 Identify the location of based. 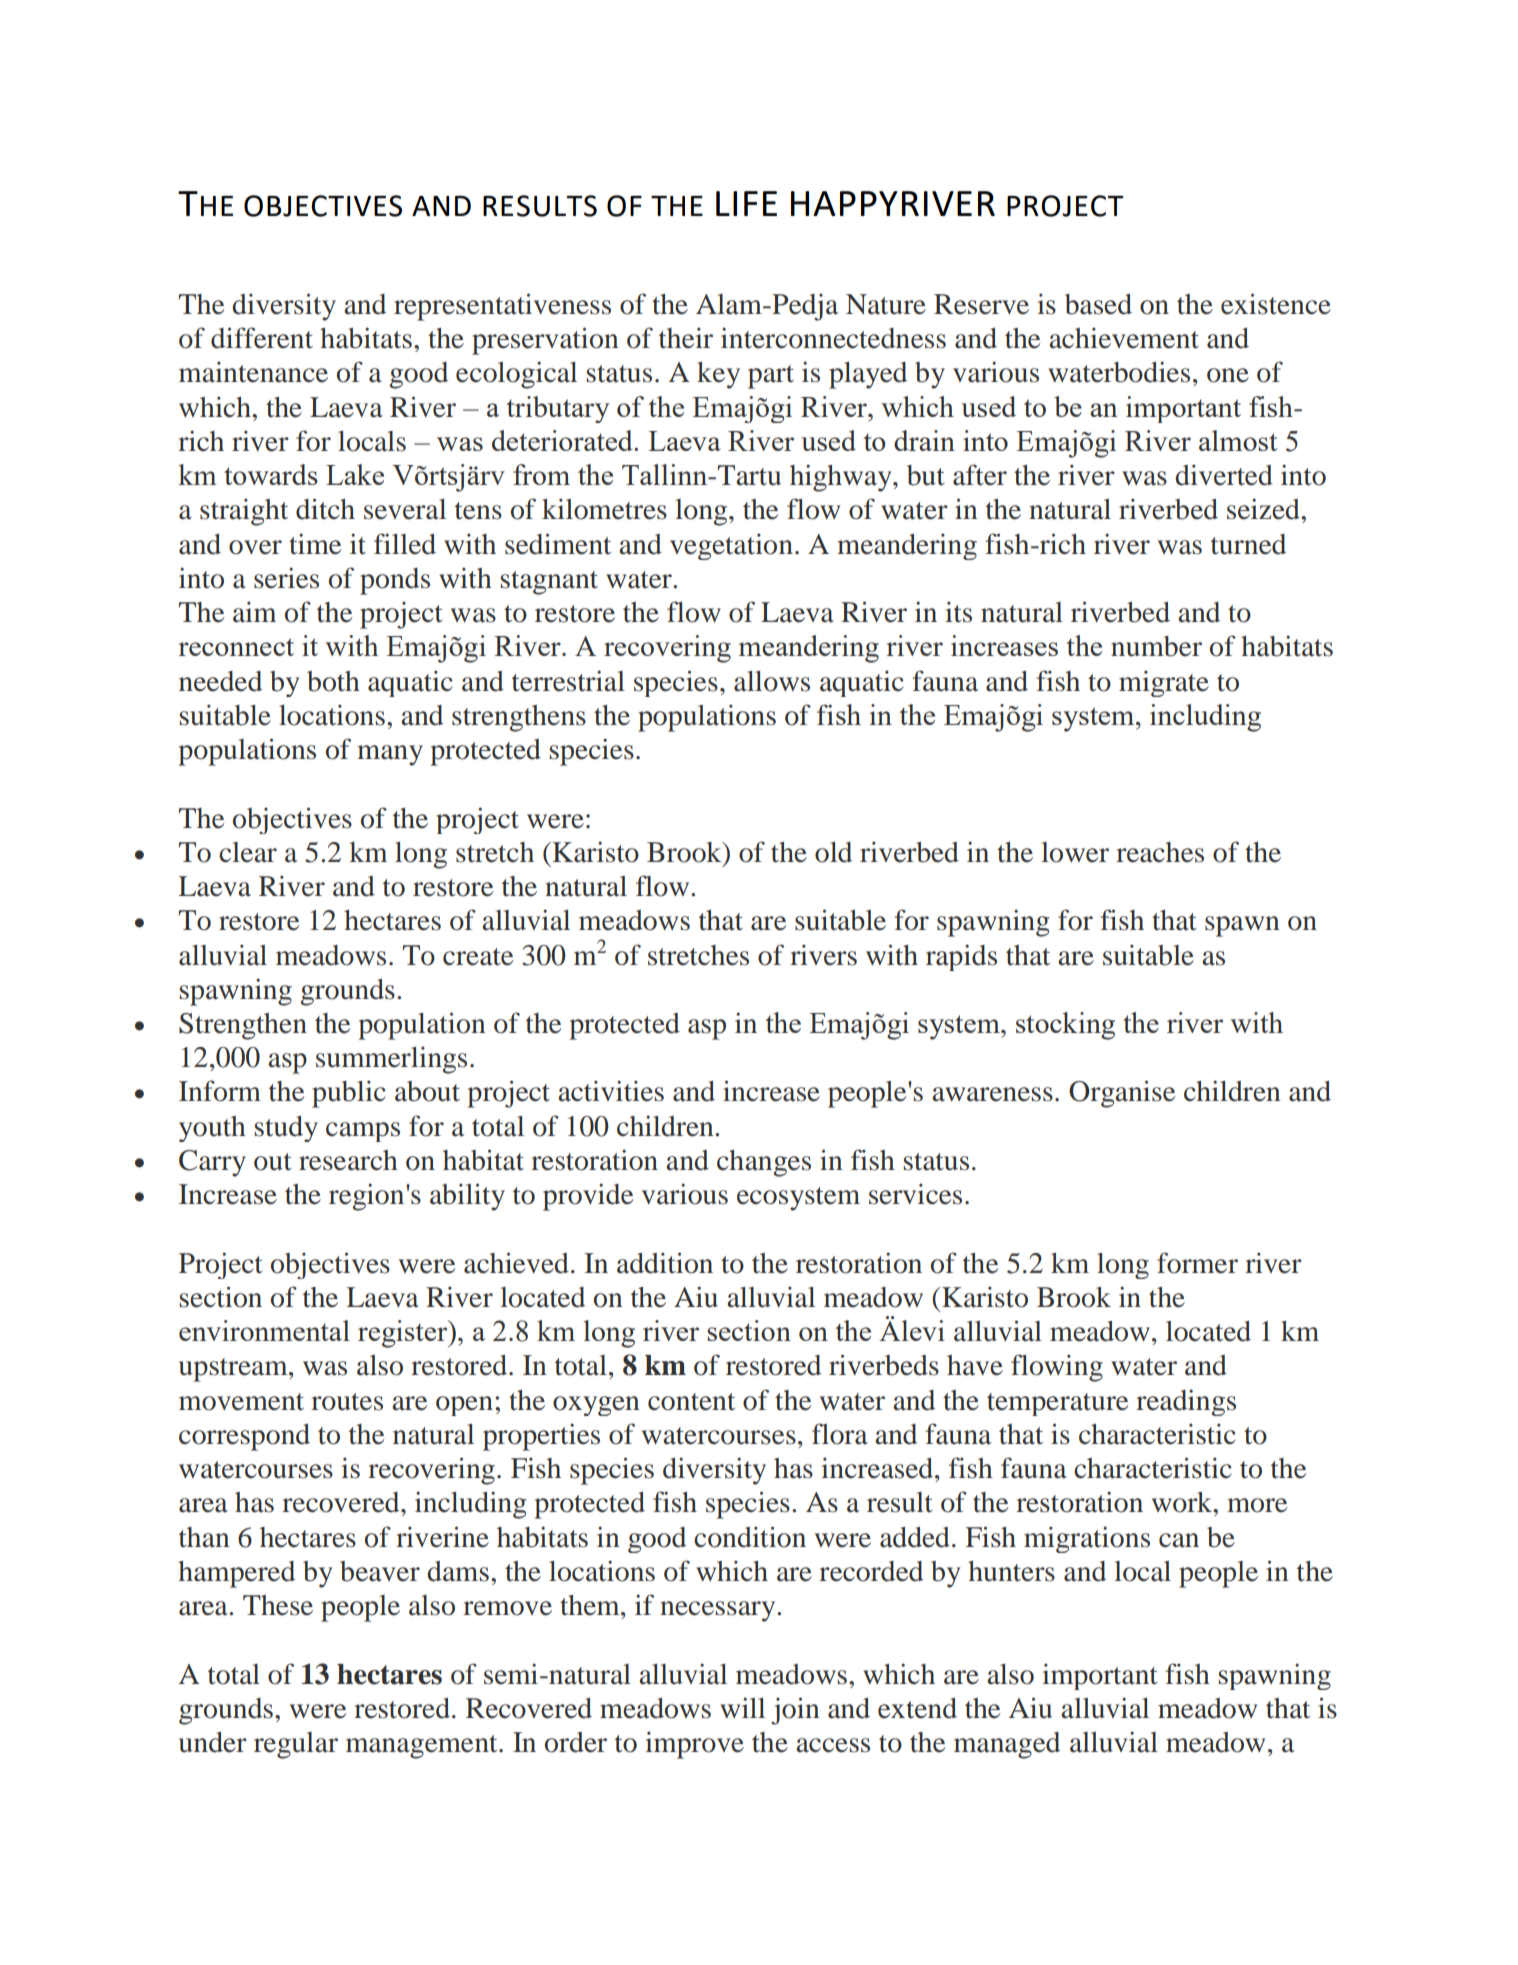
(1098, 304).
